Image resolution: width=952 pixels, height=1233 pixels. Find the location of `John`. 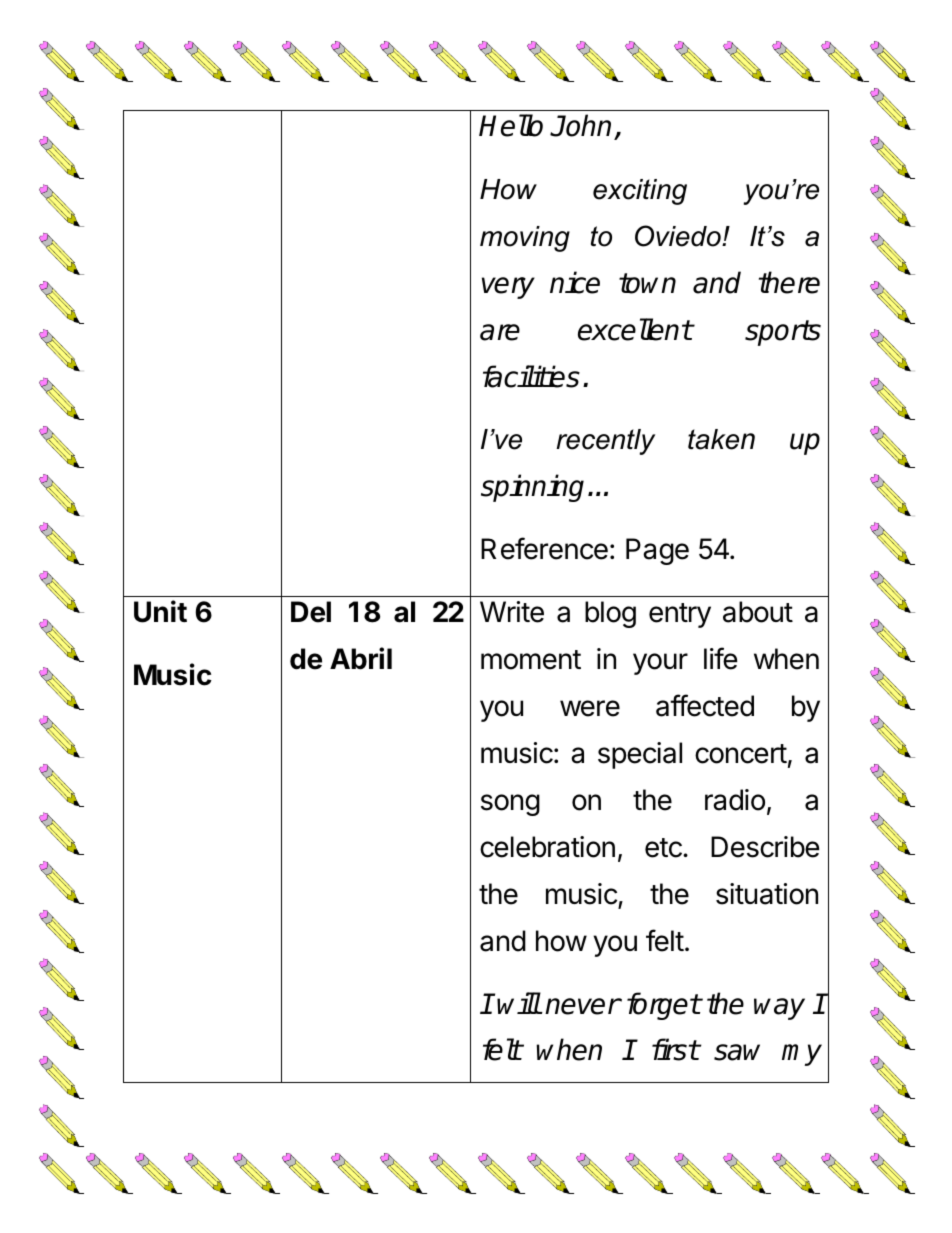

John is located at coordinates (582, 127).
